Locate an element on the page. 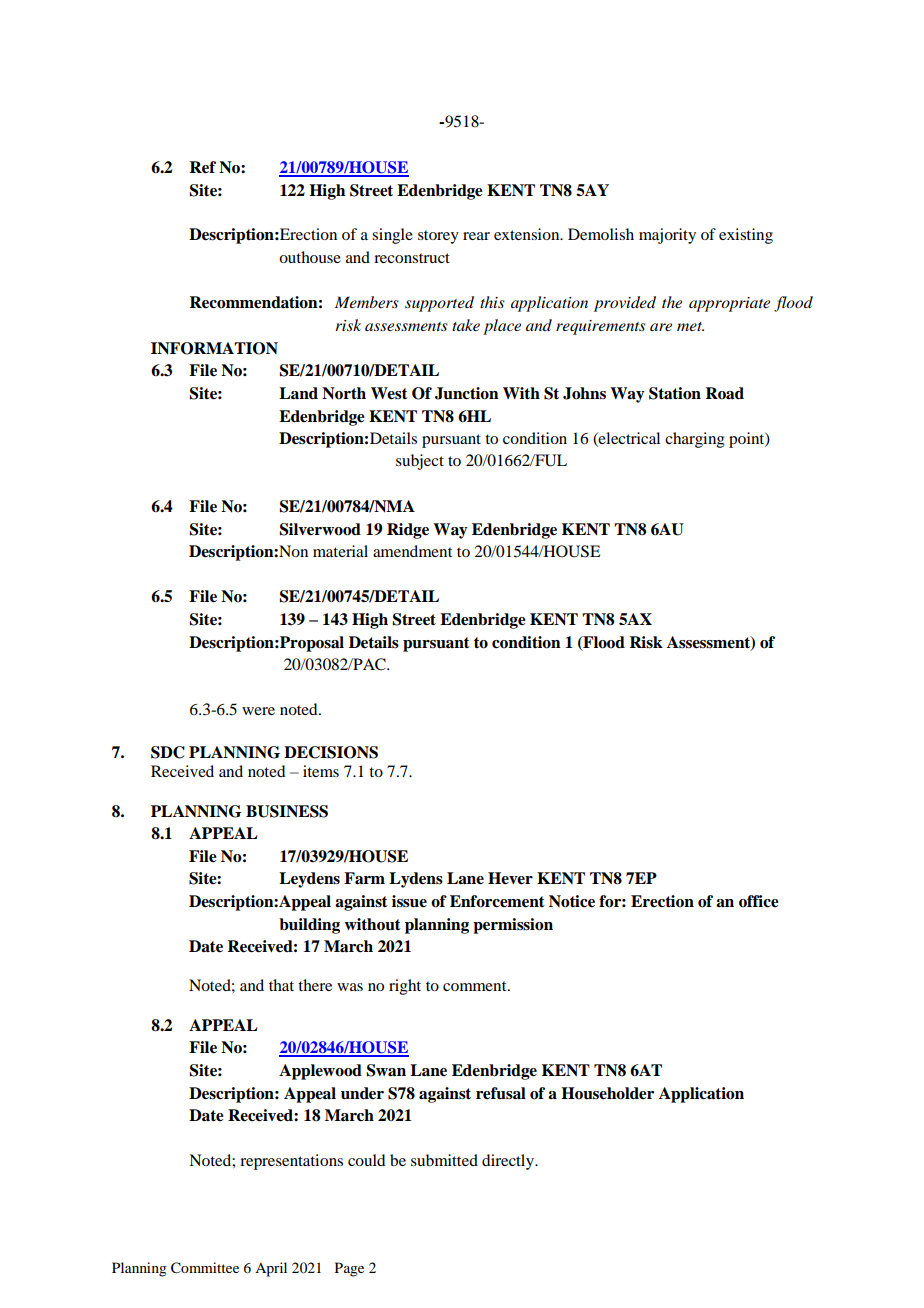 The image size is (924, 1308). subject is located at coordinates (420, 462).
